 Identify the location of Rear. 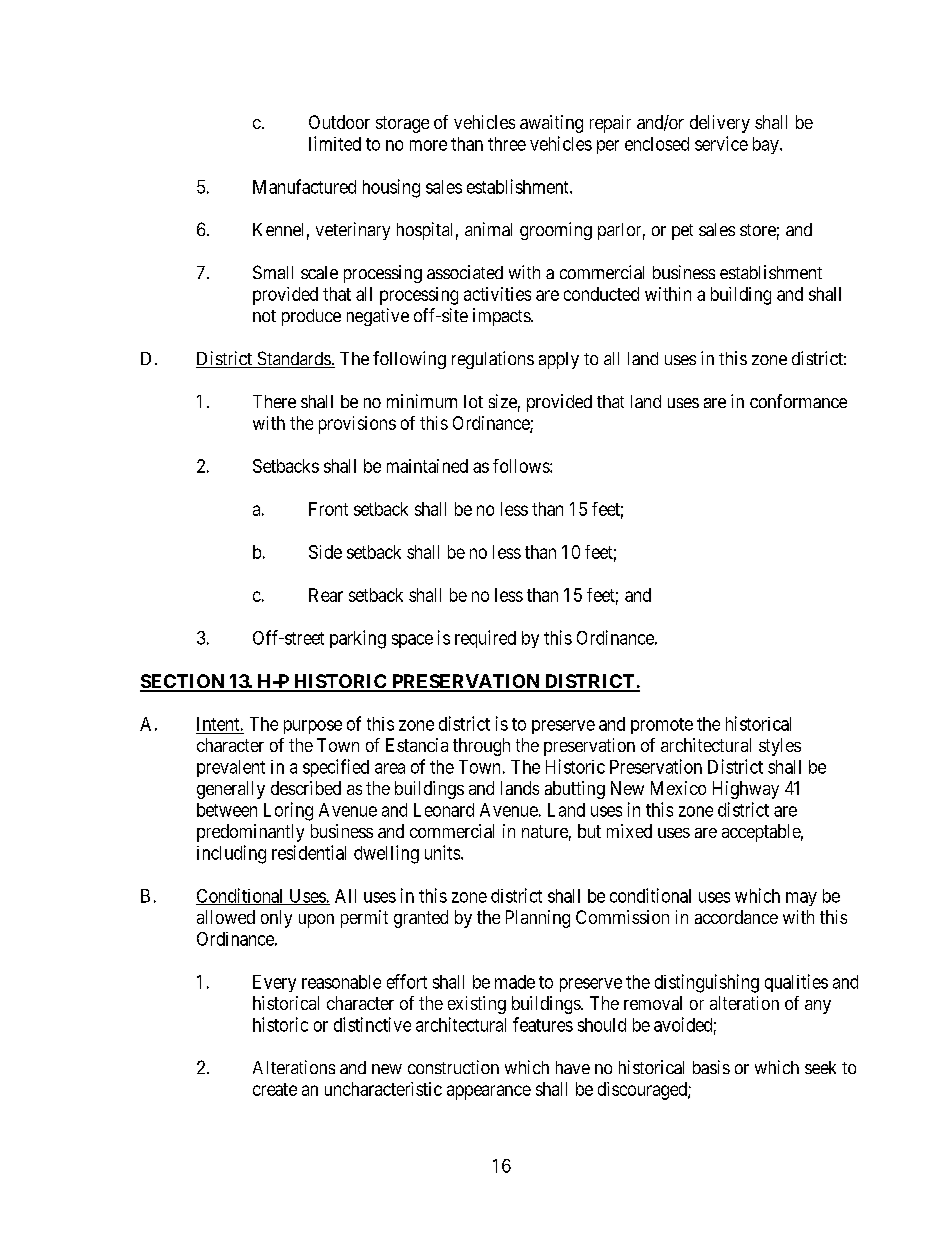
(326, 595).
